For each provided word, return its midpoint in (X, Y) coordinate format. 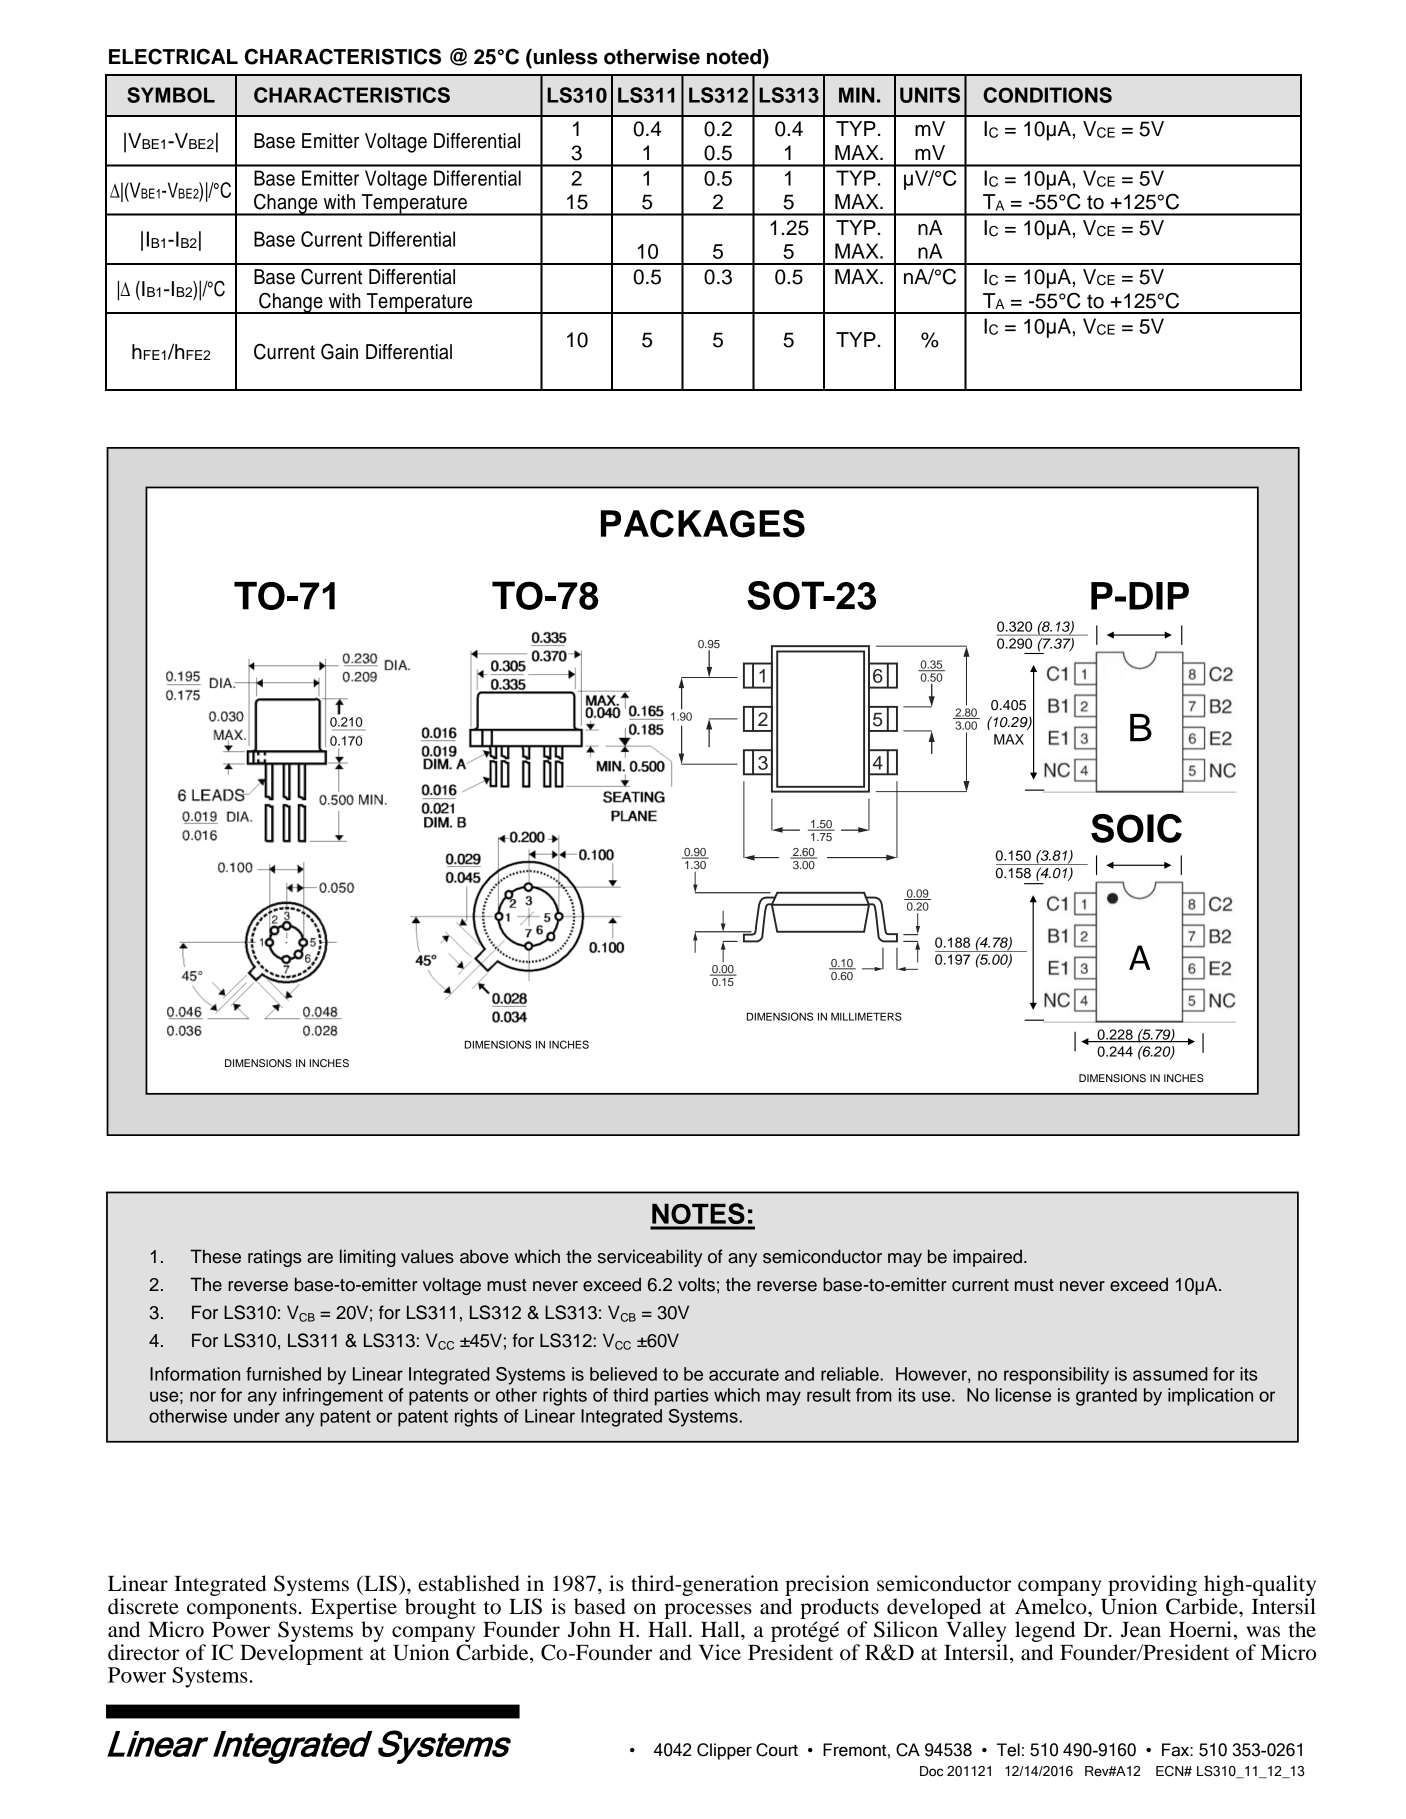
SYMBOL (171, 95)
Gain (339, 351)
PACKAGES (703, 523)
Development (301, 1654)
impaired (987, 1258)
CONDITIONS (1047, 95)
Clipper (724, 1751)
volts (696, 1284)
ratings (275, 1258)
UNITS (930, 95)
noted (734, 57)
